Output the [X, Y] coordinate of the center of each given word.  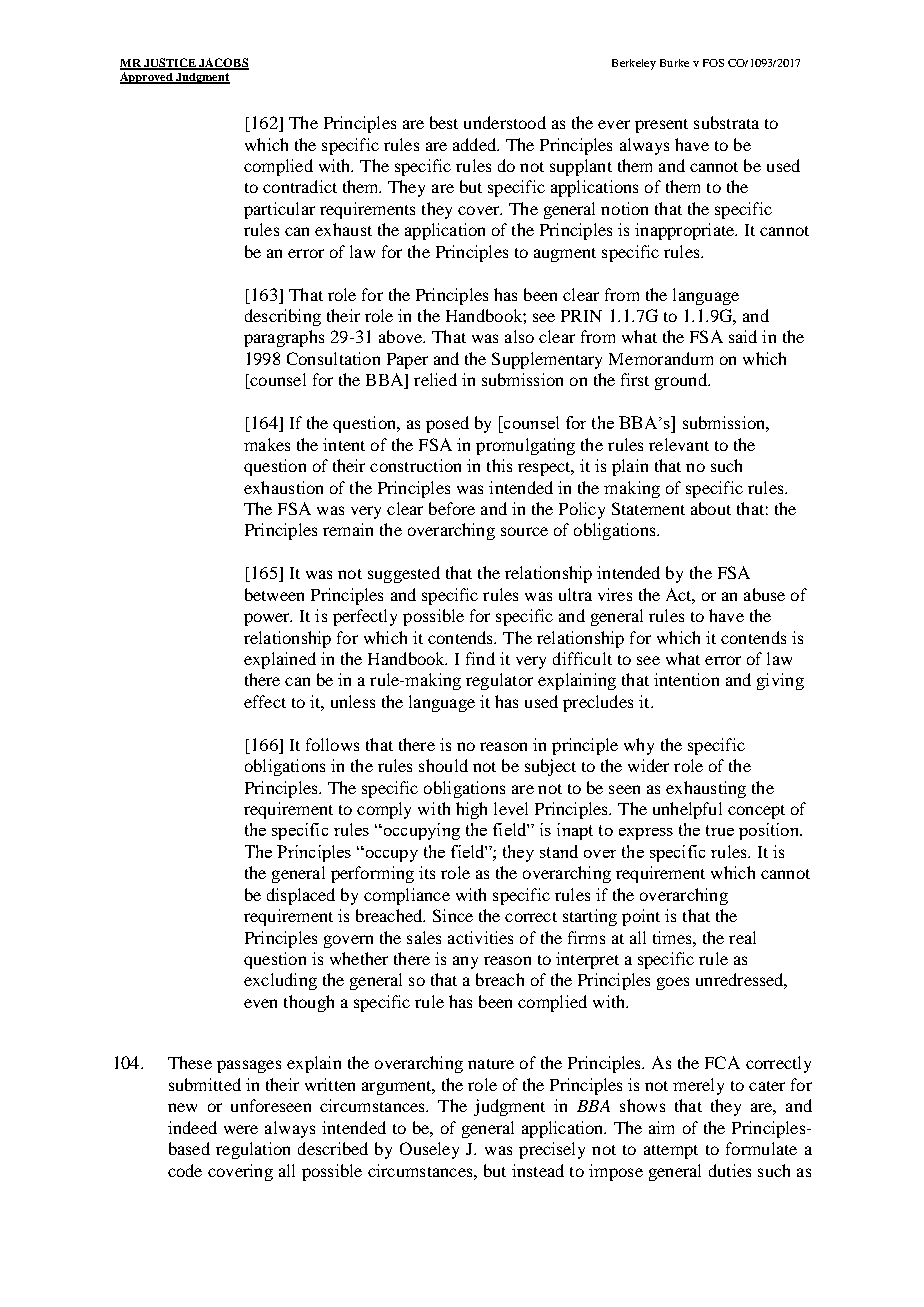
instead [538, 1170]
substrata [726, 122]
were [241, 1129]
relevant [679, 444]
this [499, 465]
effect [265, 701]
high [471, 810]
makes [267, 444]
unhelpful [687, 810]
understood [505, 122]
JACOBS [223, 63]
